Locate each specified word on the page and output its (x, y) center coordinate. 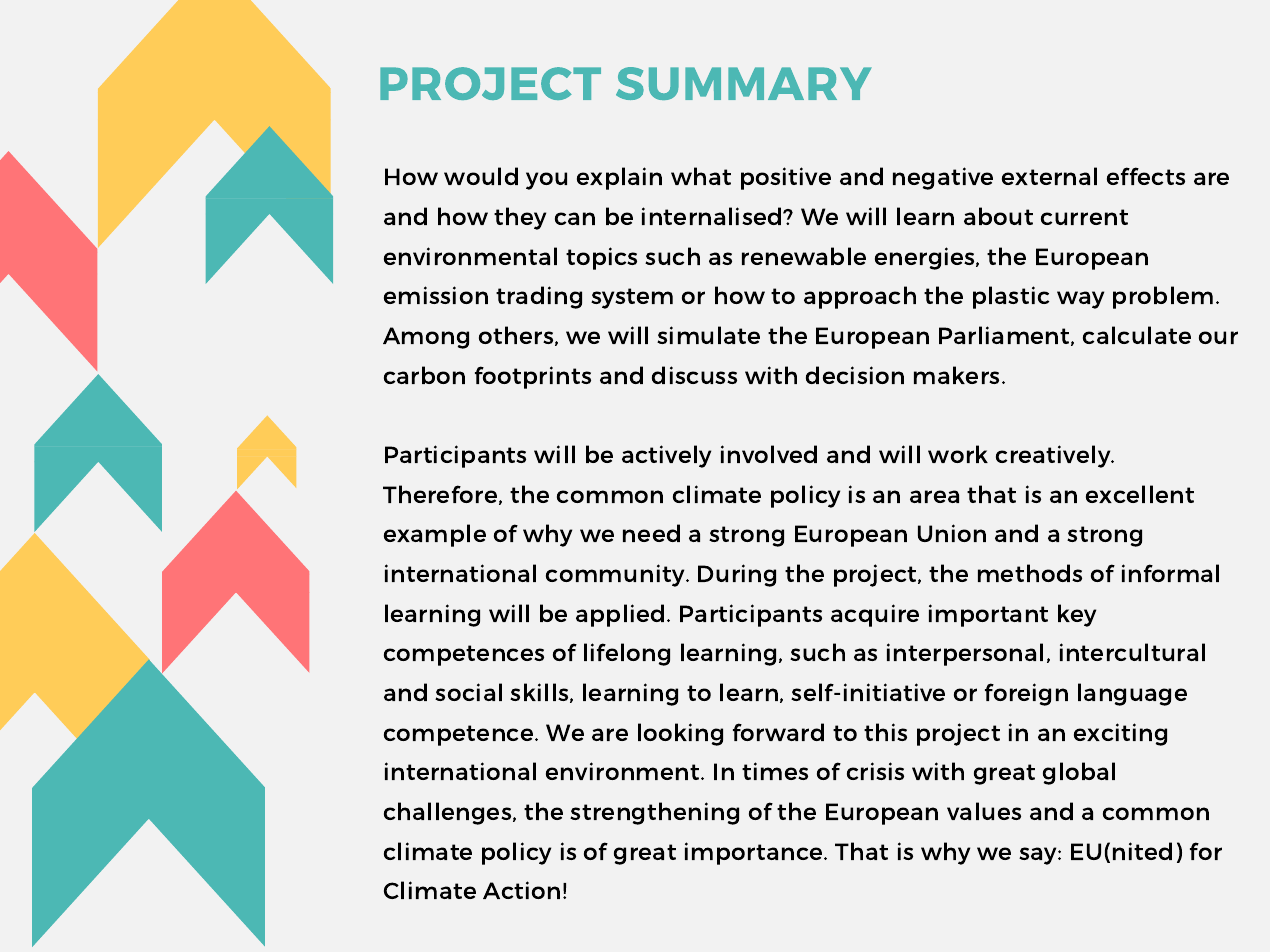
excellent (1140, 494)
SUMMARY (744, 83)
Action (521, 890)
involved (769, 454)
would (481, 176)
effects (1146, 176)
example (435, 535)
